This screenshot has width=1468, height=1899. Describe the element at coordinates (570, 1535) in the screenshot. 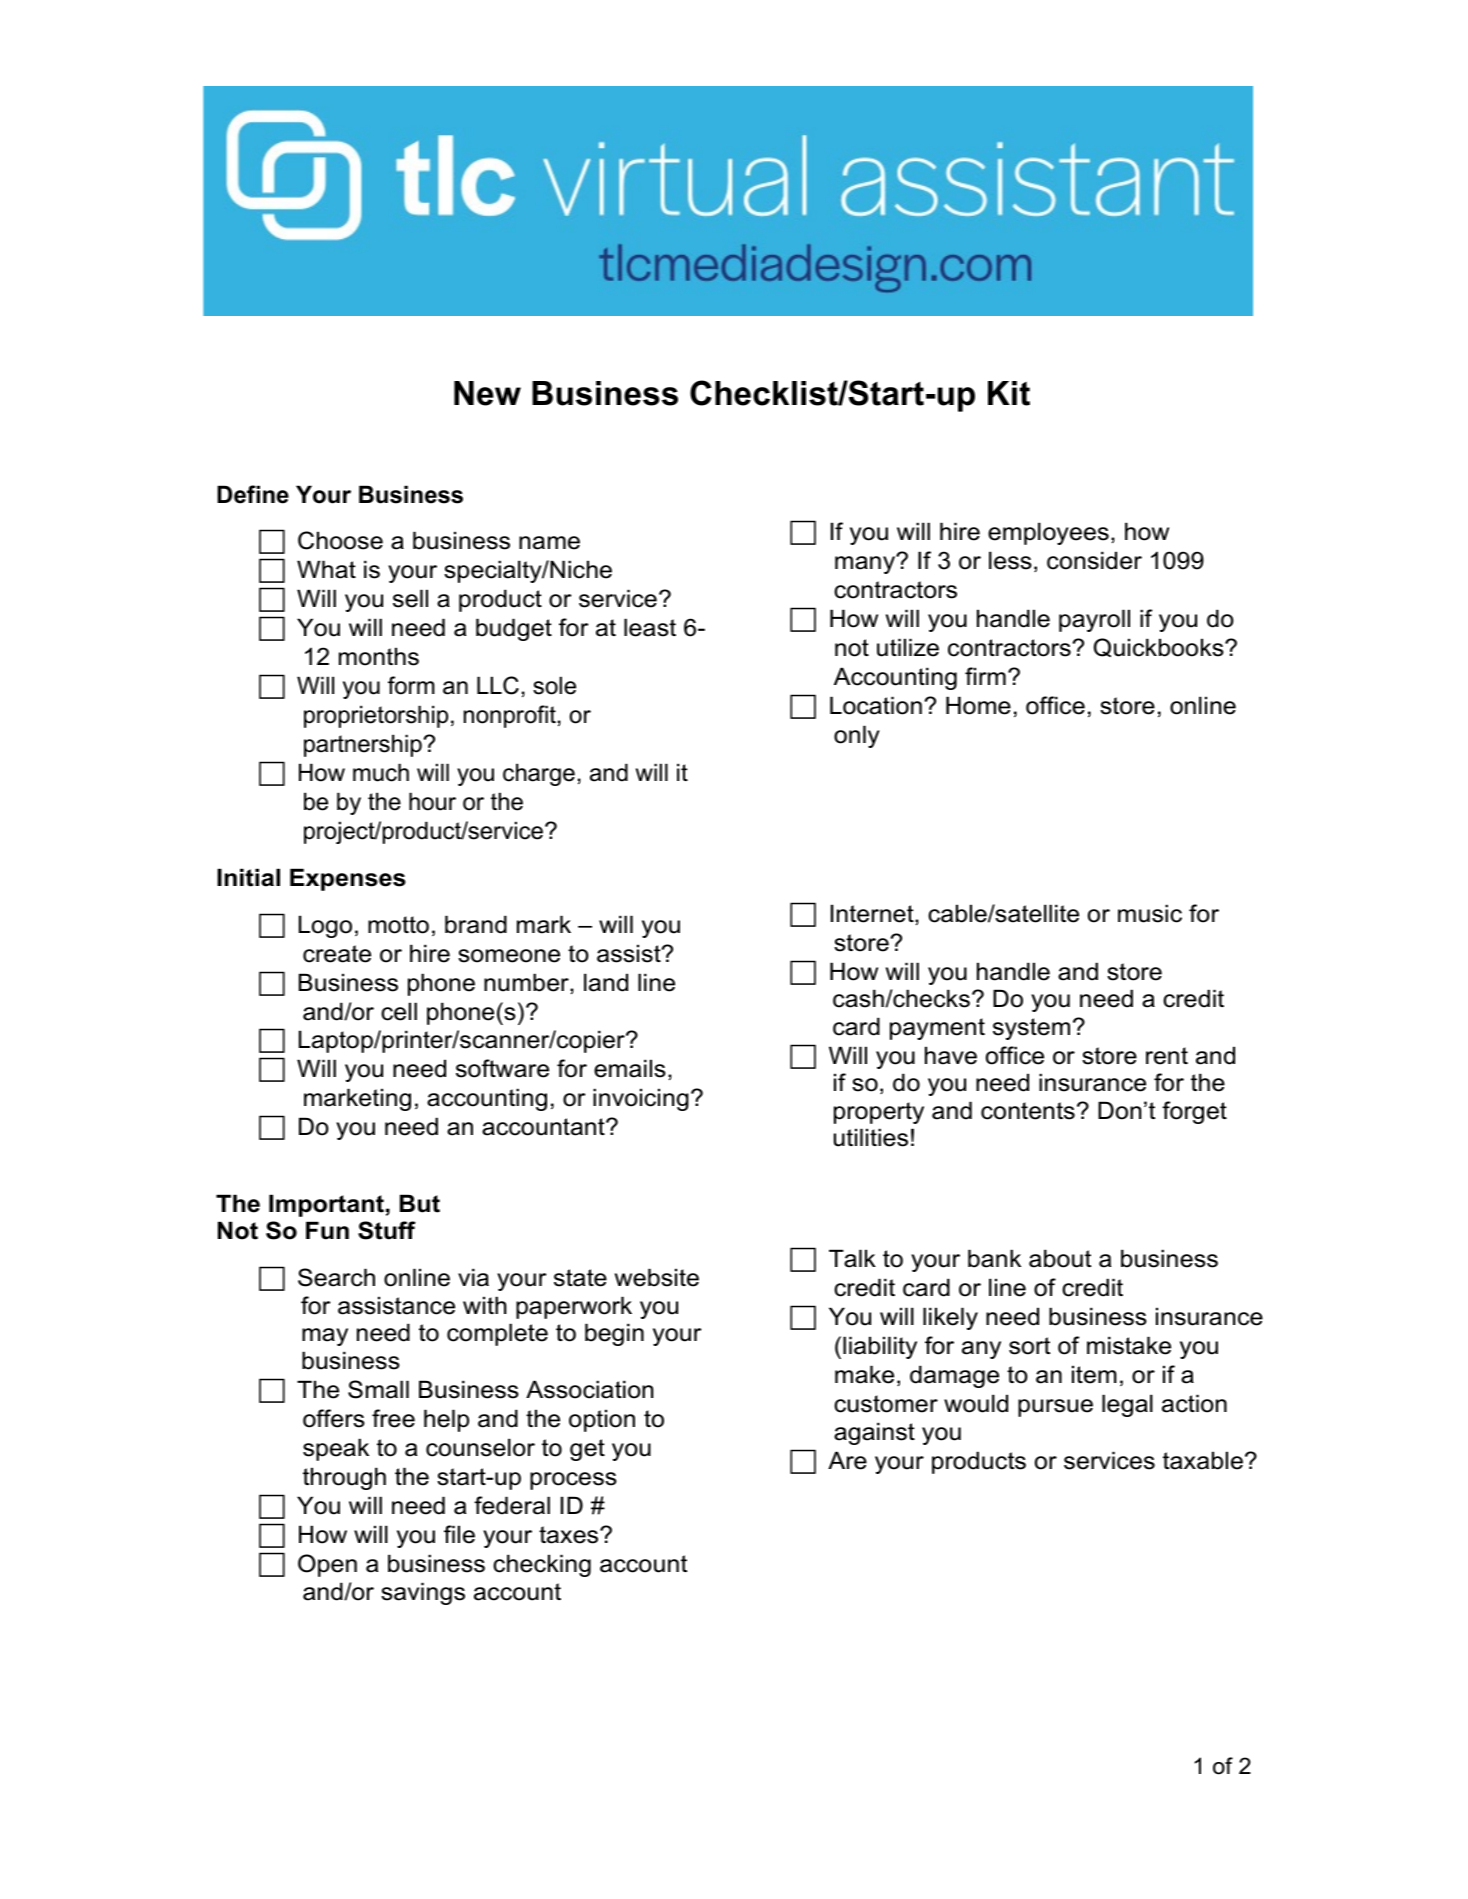

I see `taxes` at that location.
